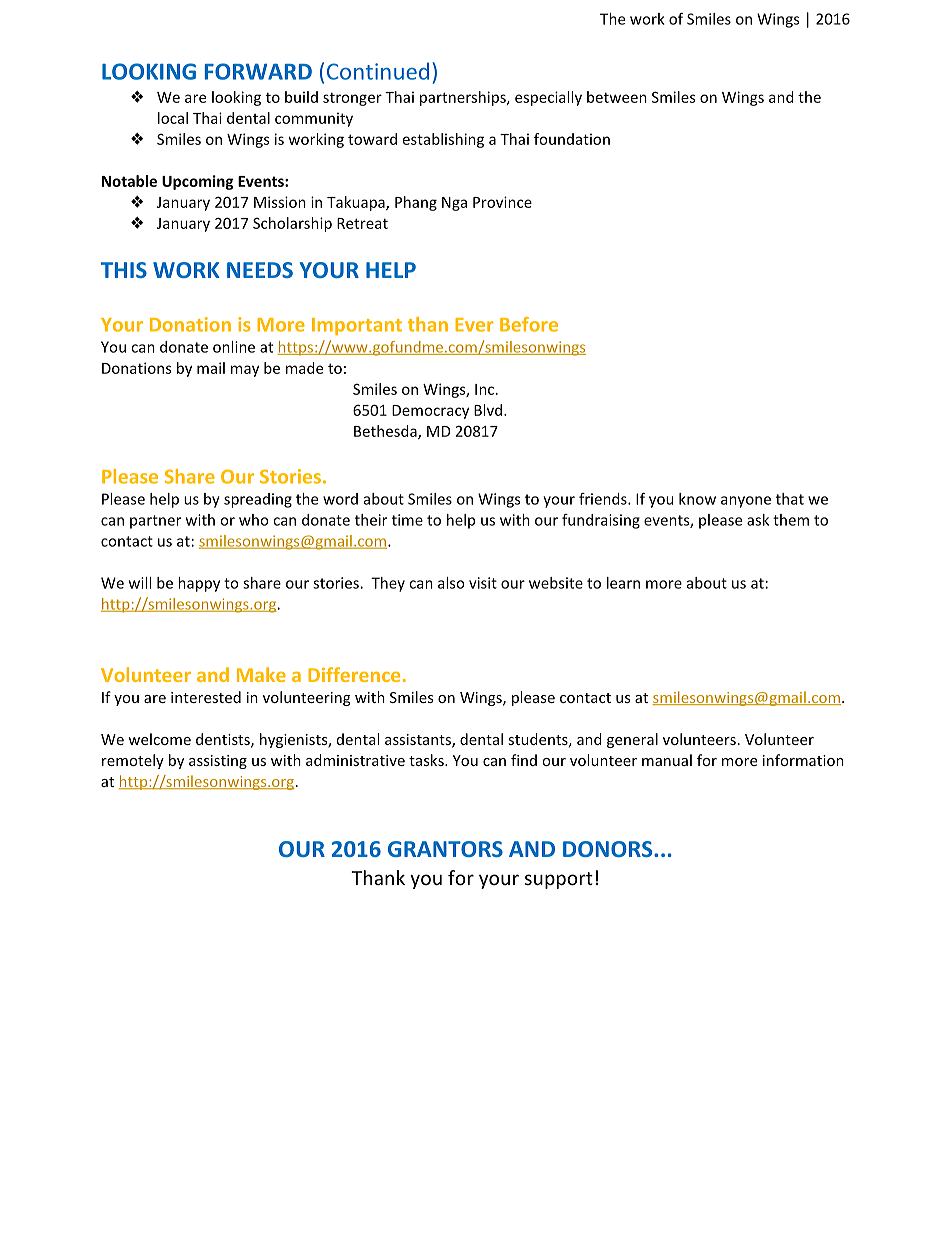 This image has width=952, height=1233. Describe the element at coordinates (218, 762) in the image. I see `assisting` at that location.
